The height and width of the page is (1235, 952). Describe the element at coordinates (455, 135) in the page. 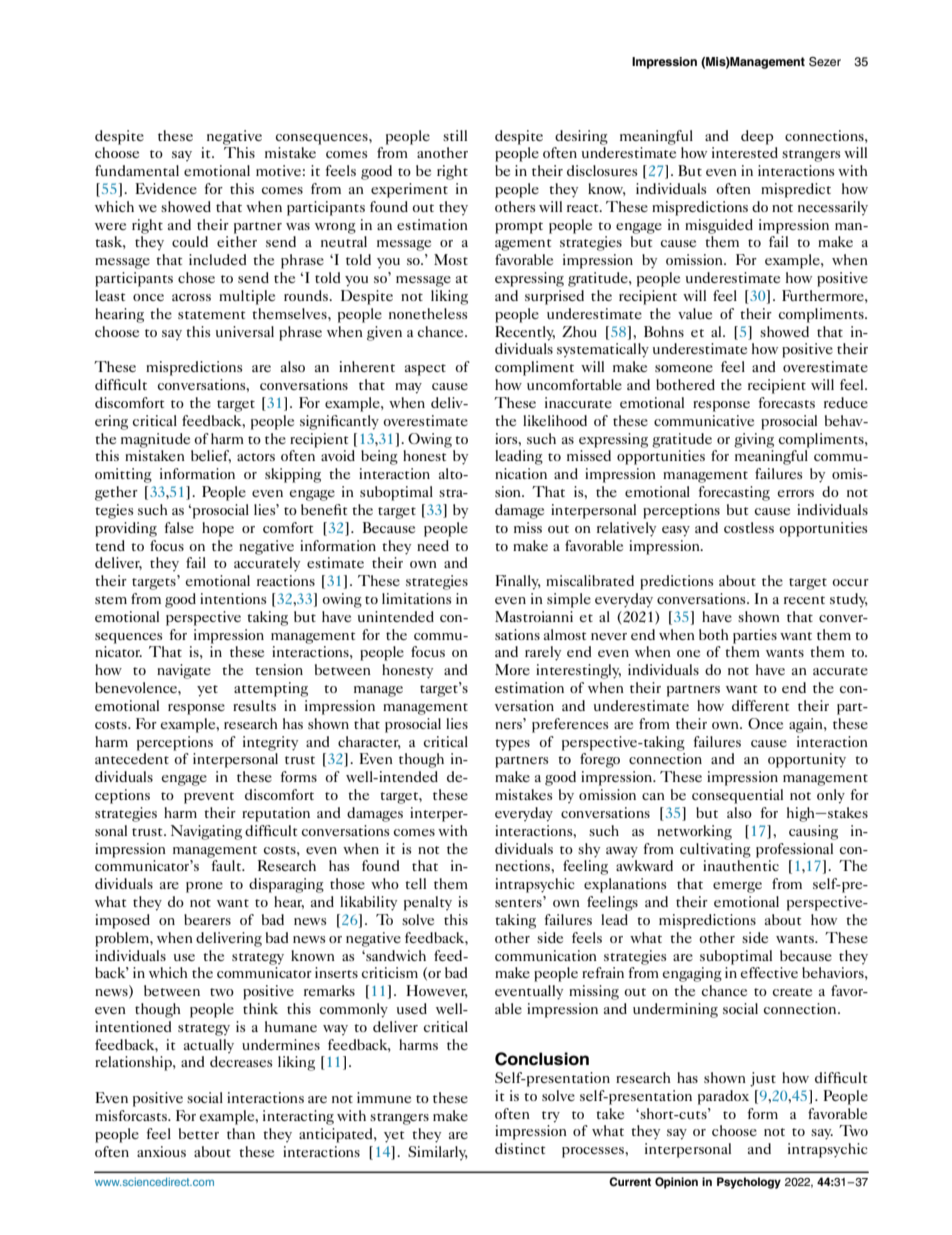

I see `still` at that location.
